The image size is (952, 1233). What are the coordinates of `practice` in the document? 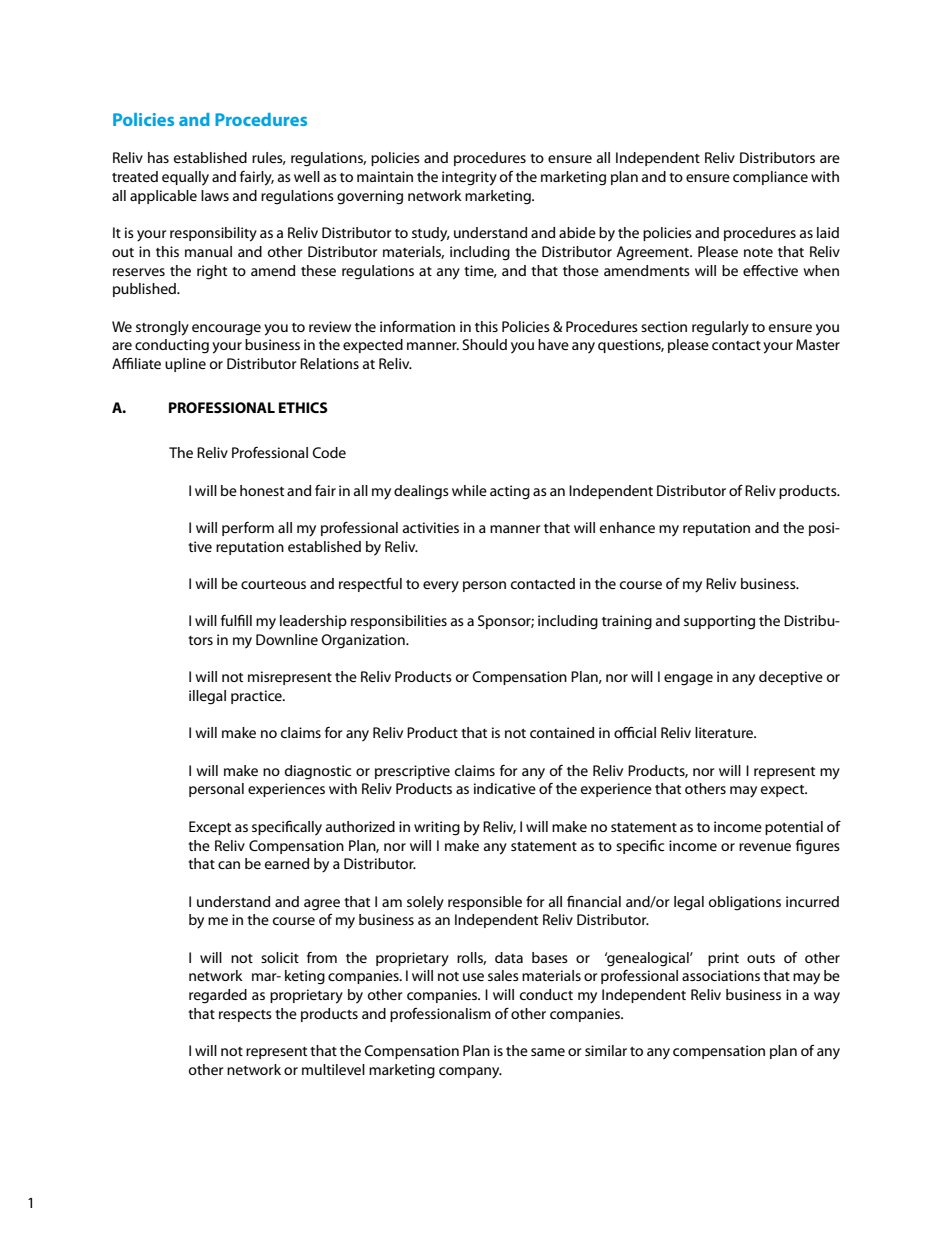 It's located at (257, 697).
